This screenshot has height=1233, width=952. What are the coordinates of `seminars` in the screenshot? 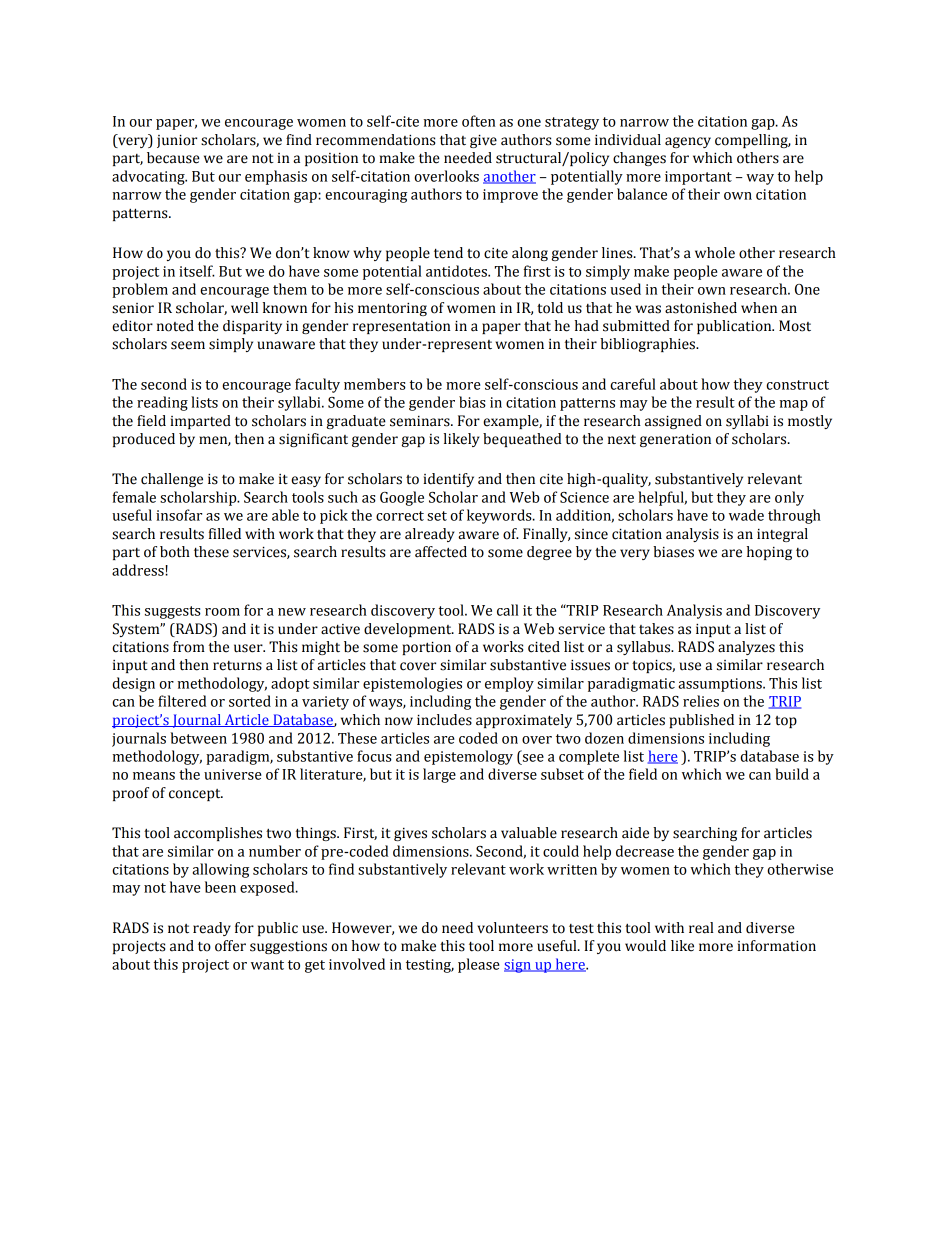 It's located at (421, 421).
